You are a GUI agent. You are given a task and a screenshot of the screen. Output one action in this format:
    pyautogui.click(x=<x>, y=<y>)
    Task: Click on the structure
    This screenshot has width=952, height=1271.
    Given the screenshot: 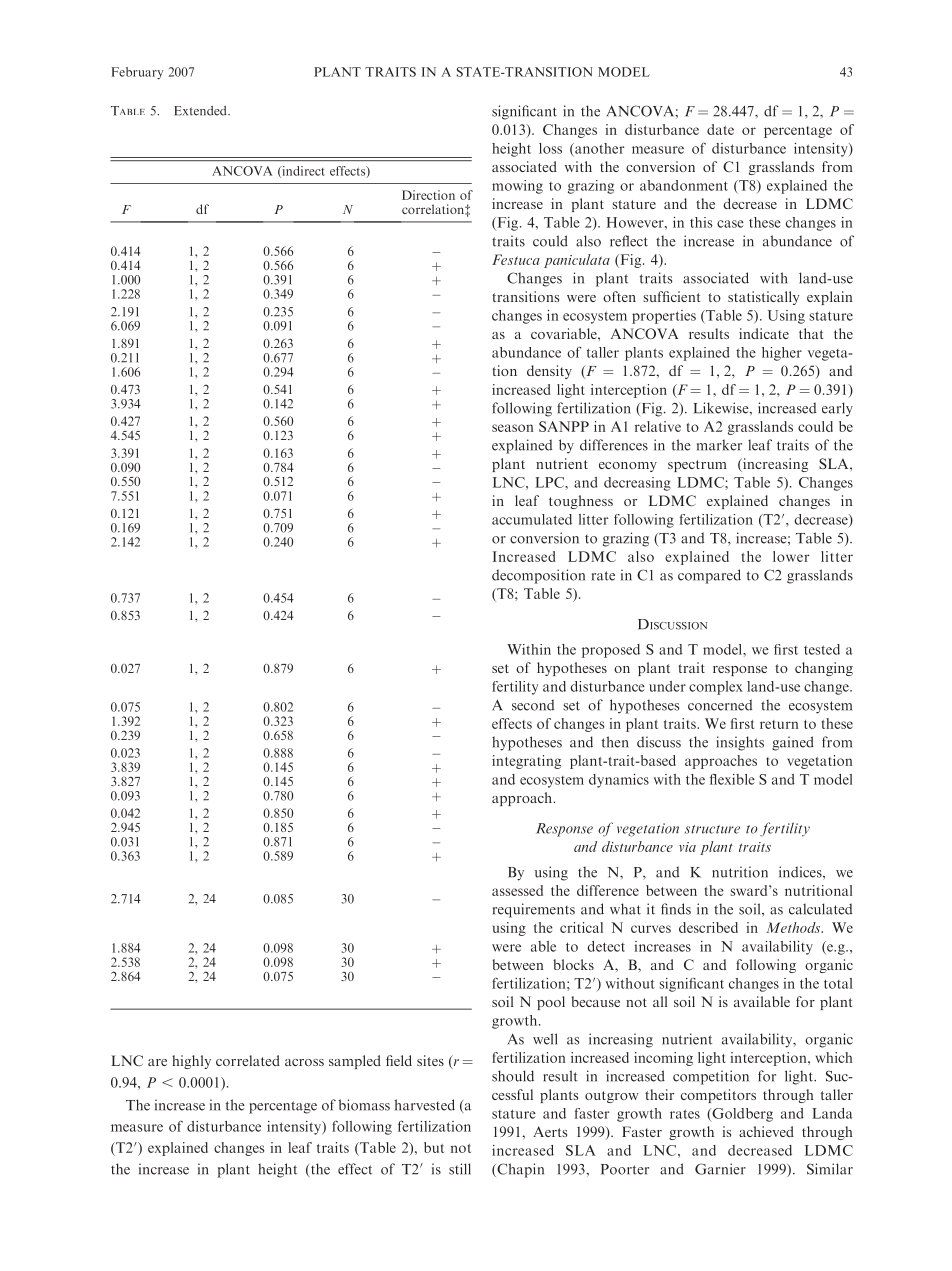 What is the action you would take?
    pyautogui.click(x=712, y=829)
